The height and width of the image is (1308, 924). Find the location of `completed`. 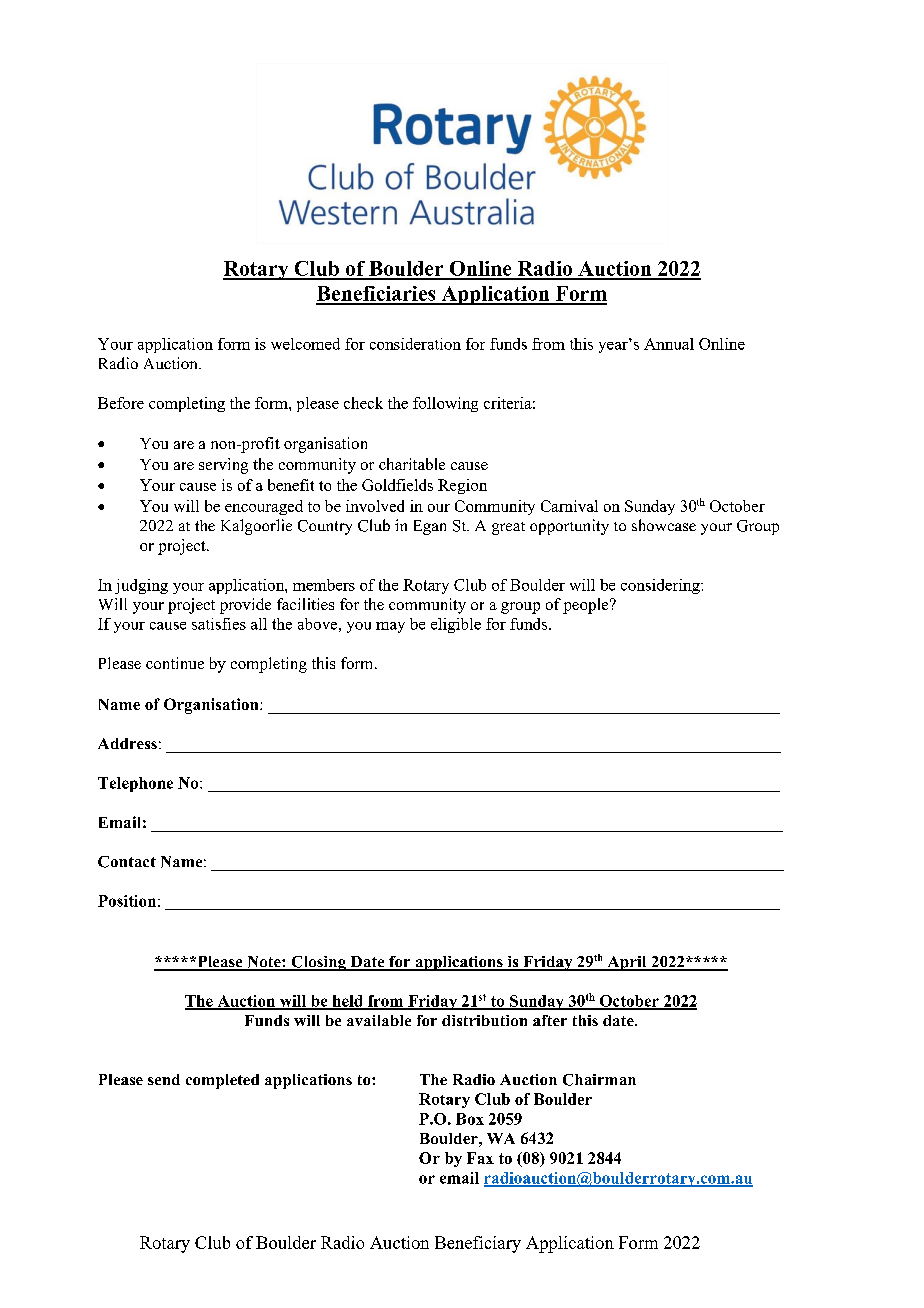

completed is located at coordinates (222, 1081).
